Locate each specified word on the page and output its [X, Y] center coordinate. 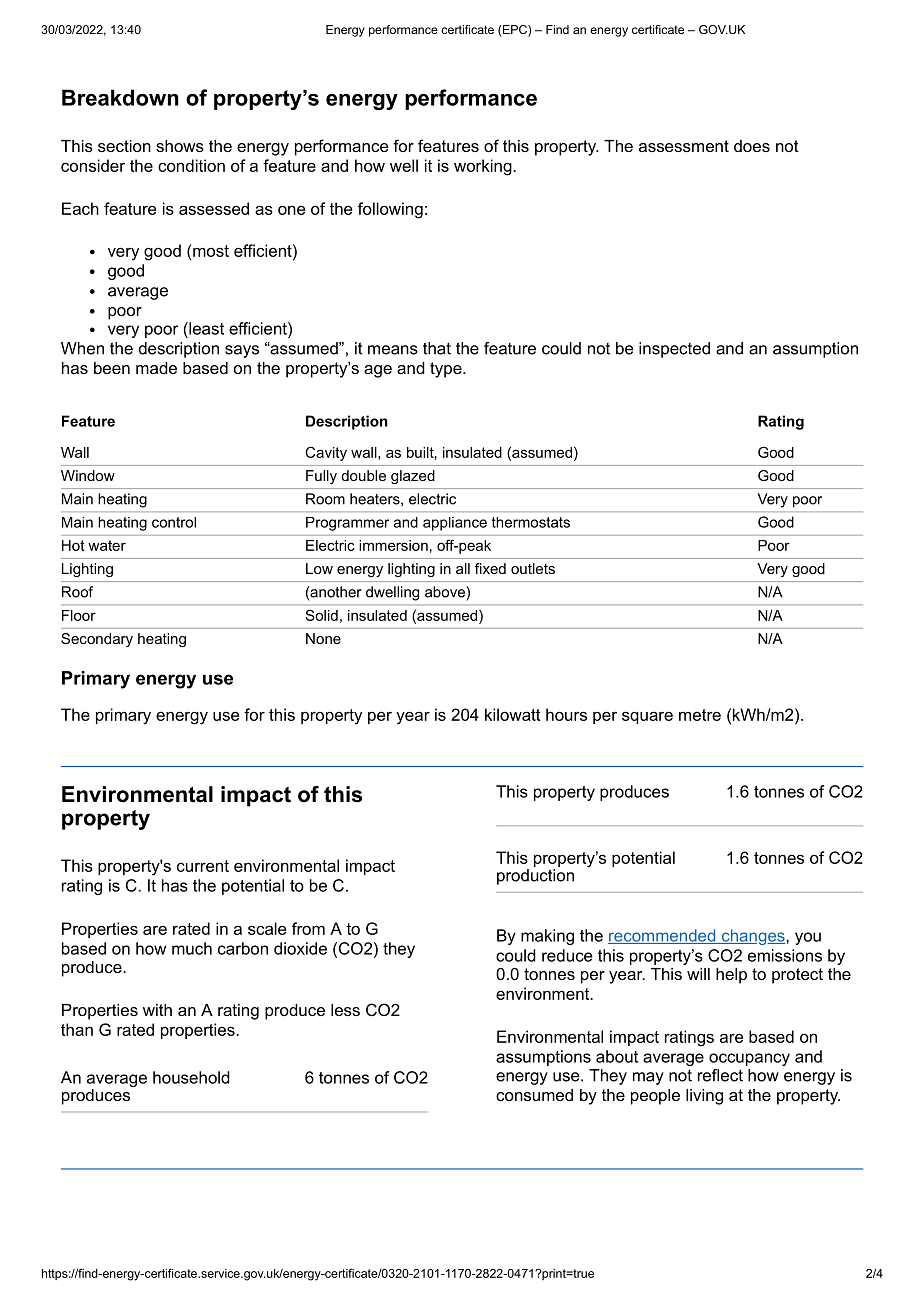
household [191, 1077]
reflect [720, 1075]
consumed [534, 1095]
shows [180, 146]
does [752, 146]
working [484, 167]
